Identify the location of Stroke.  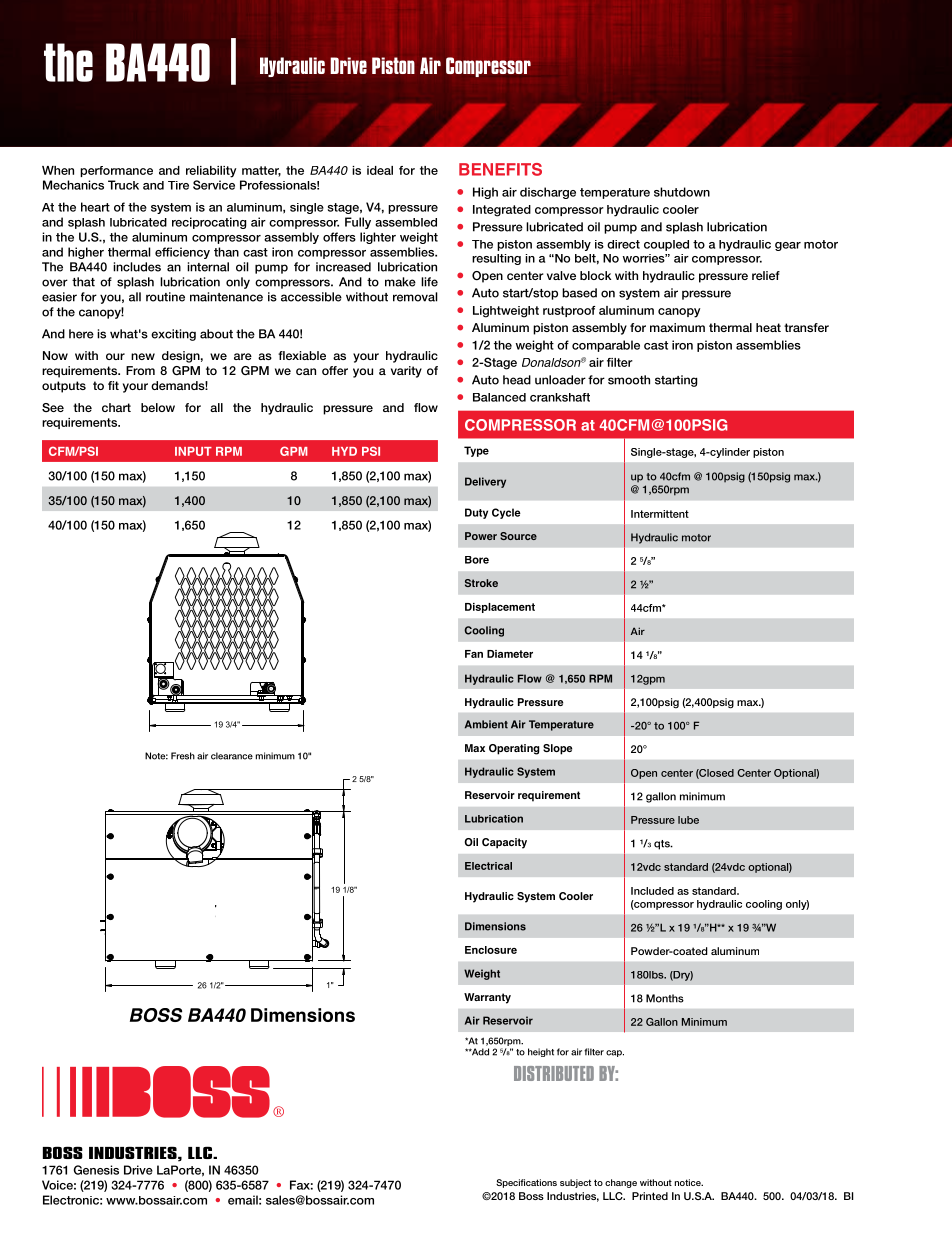
(481, 583).
